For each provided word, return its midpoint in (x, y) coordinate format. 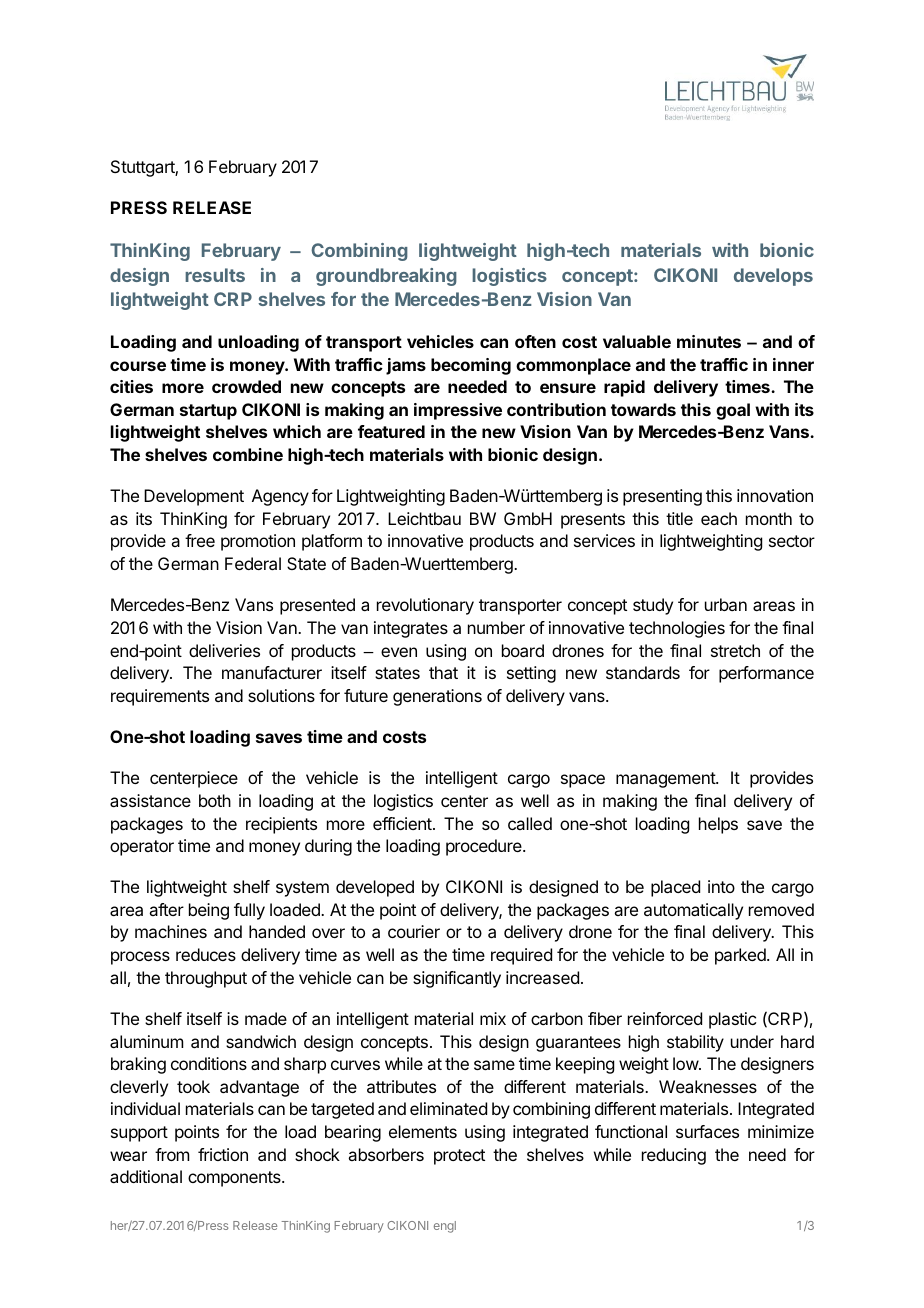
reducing (674, 1156)
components (235, 1179)
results (215, 275)
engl (445, 1227)
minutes (709, 341)
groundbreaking (386, 277)
